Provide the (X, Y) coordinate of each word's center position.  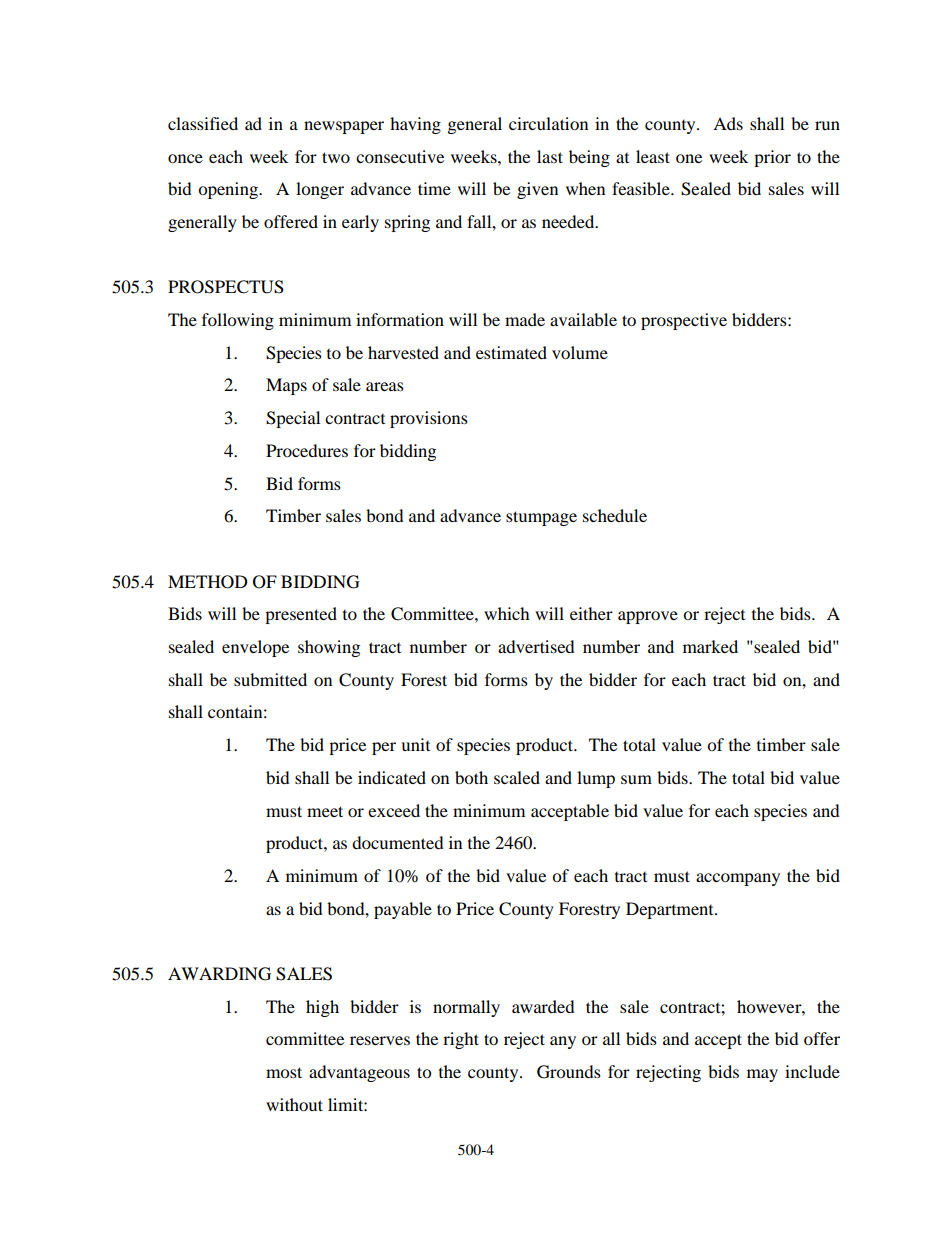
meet (325, 811)
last (550, 156)
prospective (684, 321)
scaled (517, 777)
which (507, 613)
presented (301, 615)
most (284, 1072)
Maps (286, 386)
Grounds (569, 1072)
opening (229, 190)
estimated (511, 352)
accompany (738, 879)
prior (772, 158)
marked (710, 646)
